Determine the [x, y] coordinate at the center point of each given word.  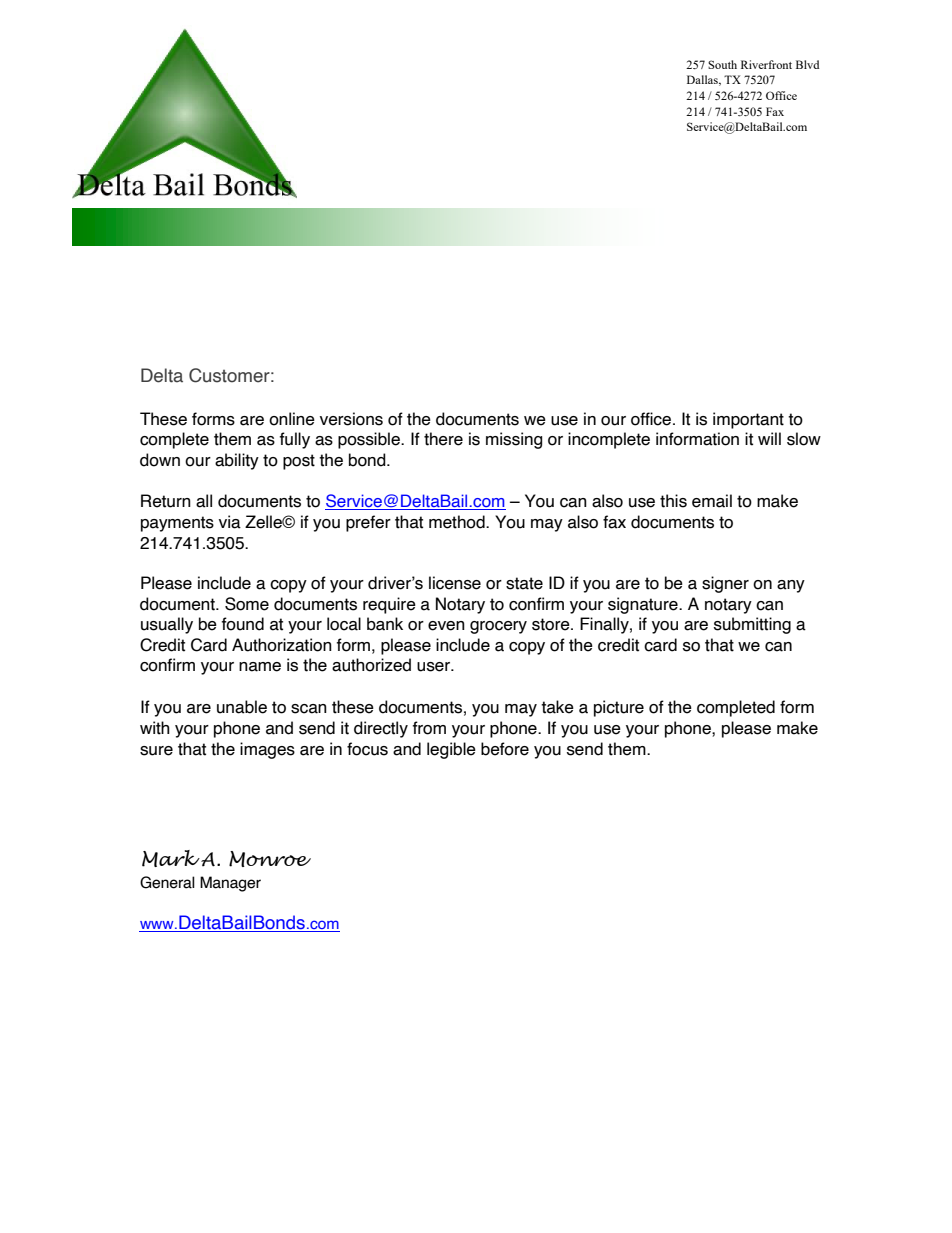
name [260, 667]
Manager [230, 884]
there [443, 439]
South [722, 64]
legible [451, 750]
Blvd [807, 64]
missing [514, 440]
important [748, 420]
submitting [752, 625]
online [292, 419]
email [712, 501]
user [434, 667]
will [769, 438]
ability [237, 461]
